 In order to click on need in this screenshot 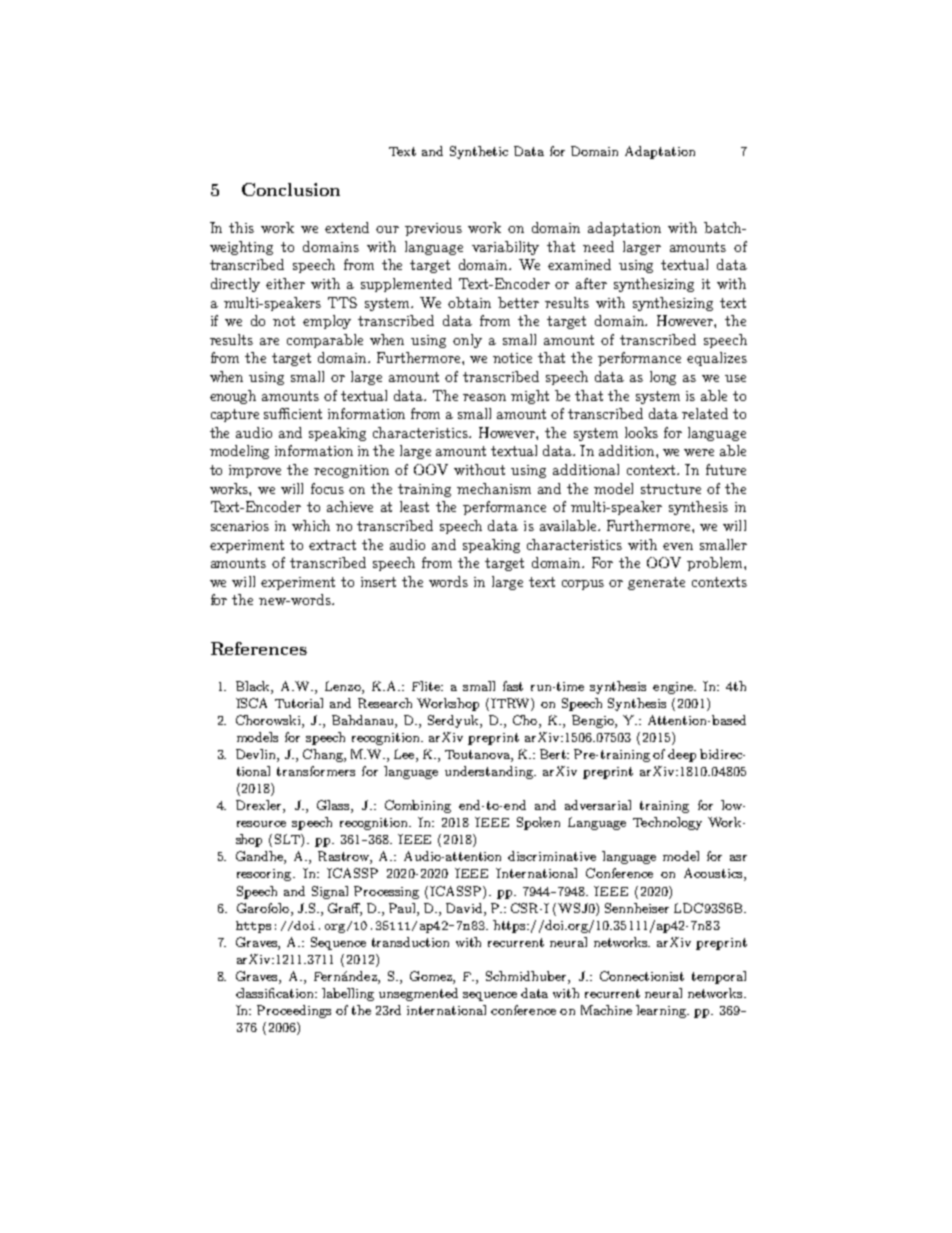, I will do `click(598, 246)`.
